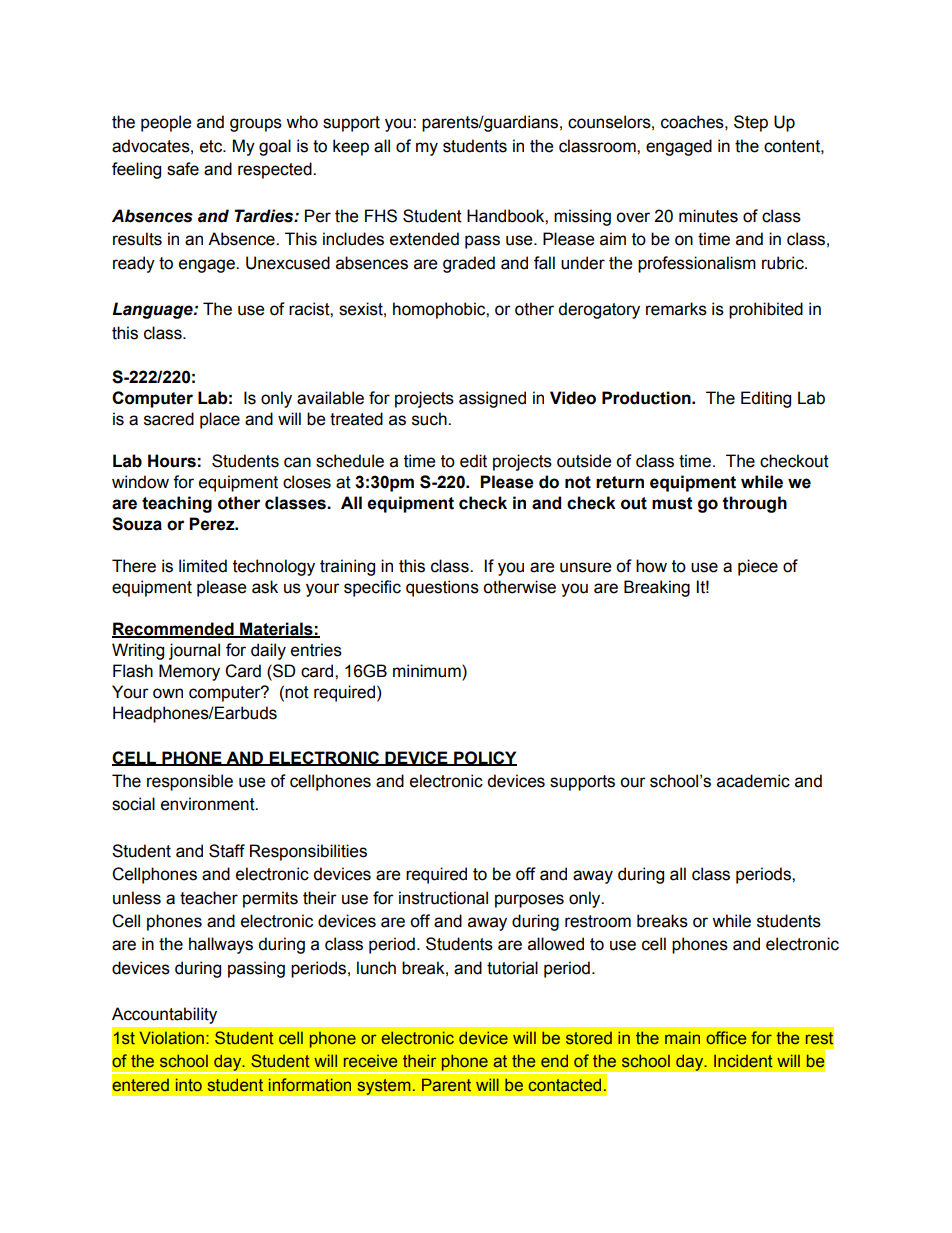 The height and width of the page is (1233, 952). I want to click on academic, so click(753, 781).
